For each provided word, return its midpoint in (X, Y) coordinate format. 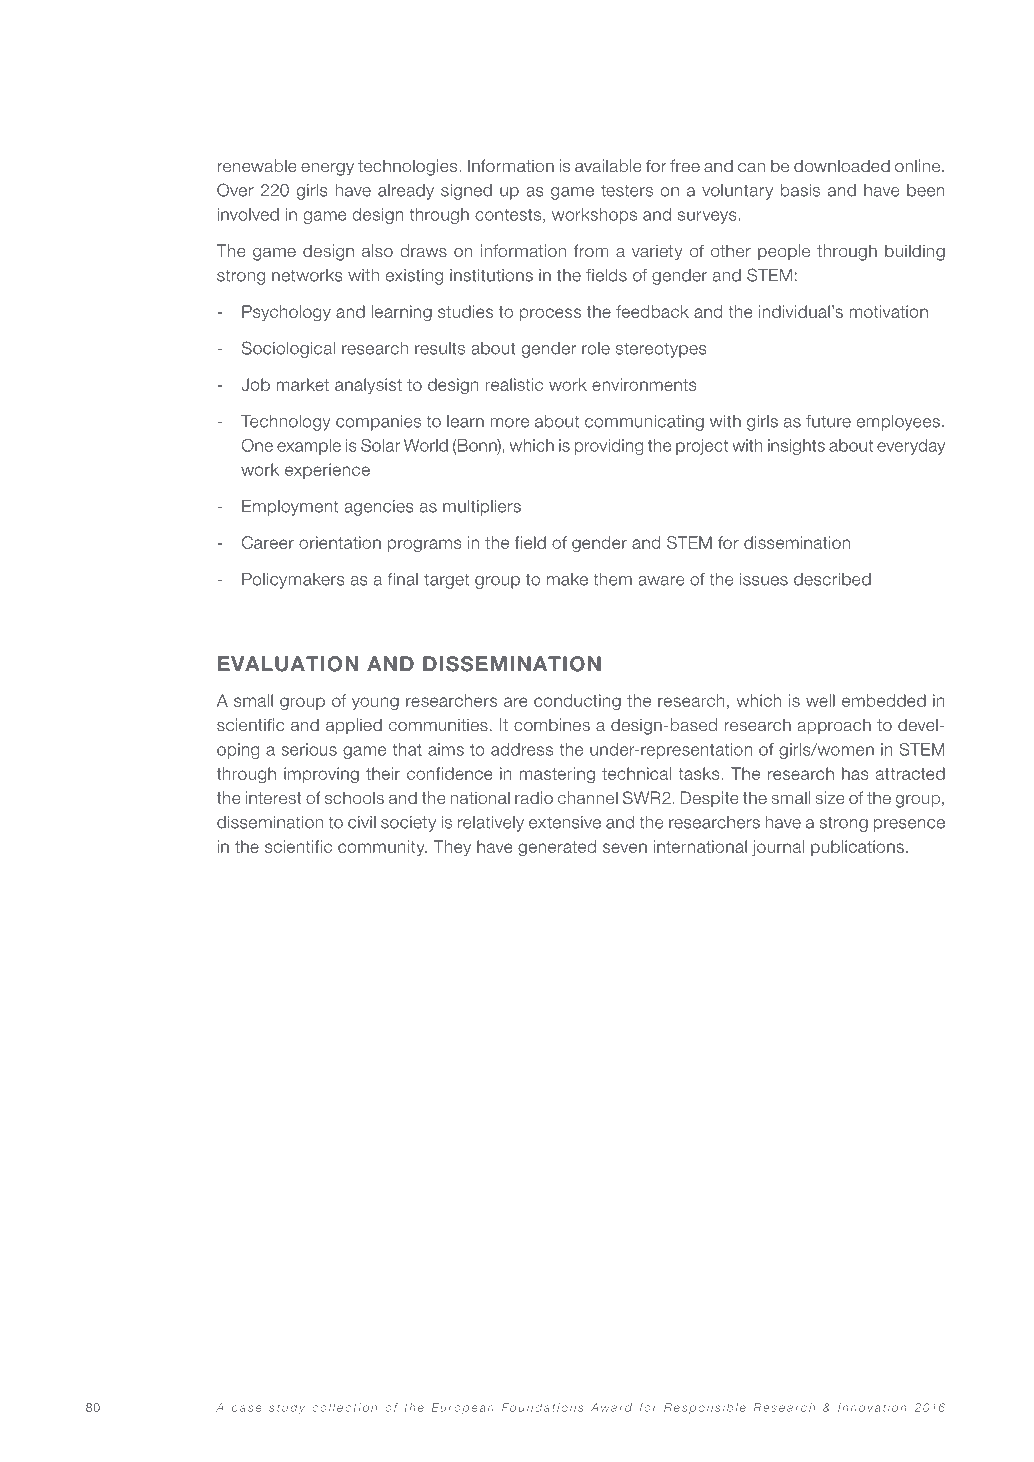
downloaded (842, 166)
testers (627, 190)
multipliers (482, 508)
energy (327, 169)
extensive (565, 822)
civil (362, 822)
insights (796, 447)
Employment (290, 508)
